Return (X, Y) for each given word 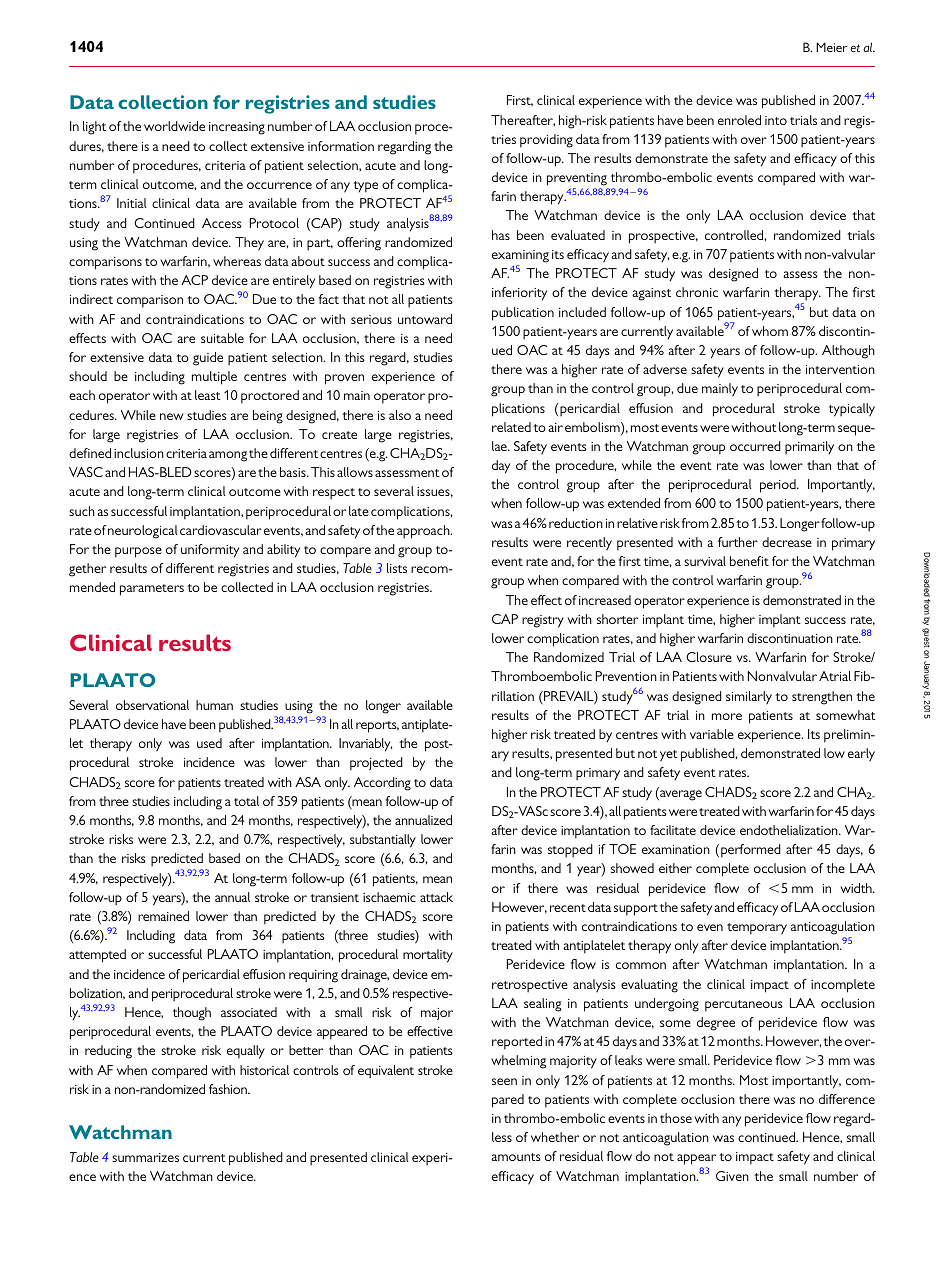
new (172, 416)
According (382, 784)
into (776, 120)
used (209, 743)
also (400, 415)
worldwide (174, 126)
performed (751, 851)
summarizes (145, 1157)
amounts (516, 1157)
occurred (755, 446)
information (341, 146)
